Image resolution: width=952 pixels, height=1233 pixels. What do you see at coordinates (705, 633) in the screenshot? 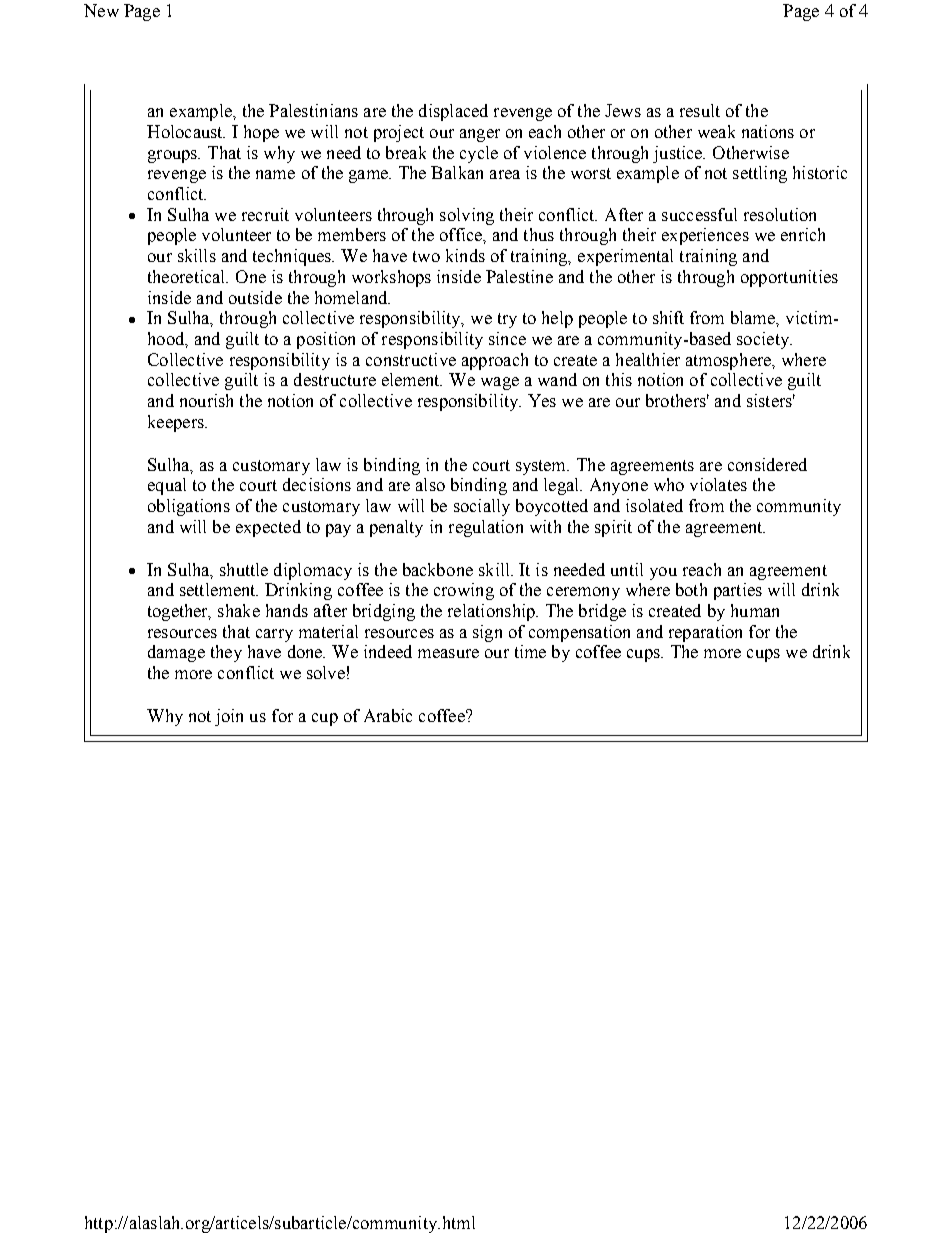
I see `reparation` at bounding box center [705, 633].
